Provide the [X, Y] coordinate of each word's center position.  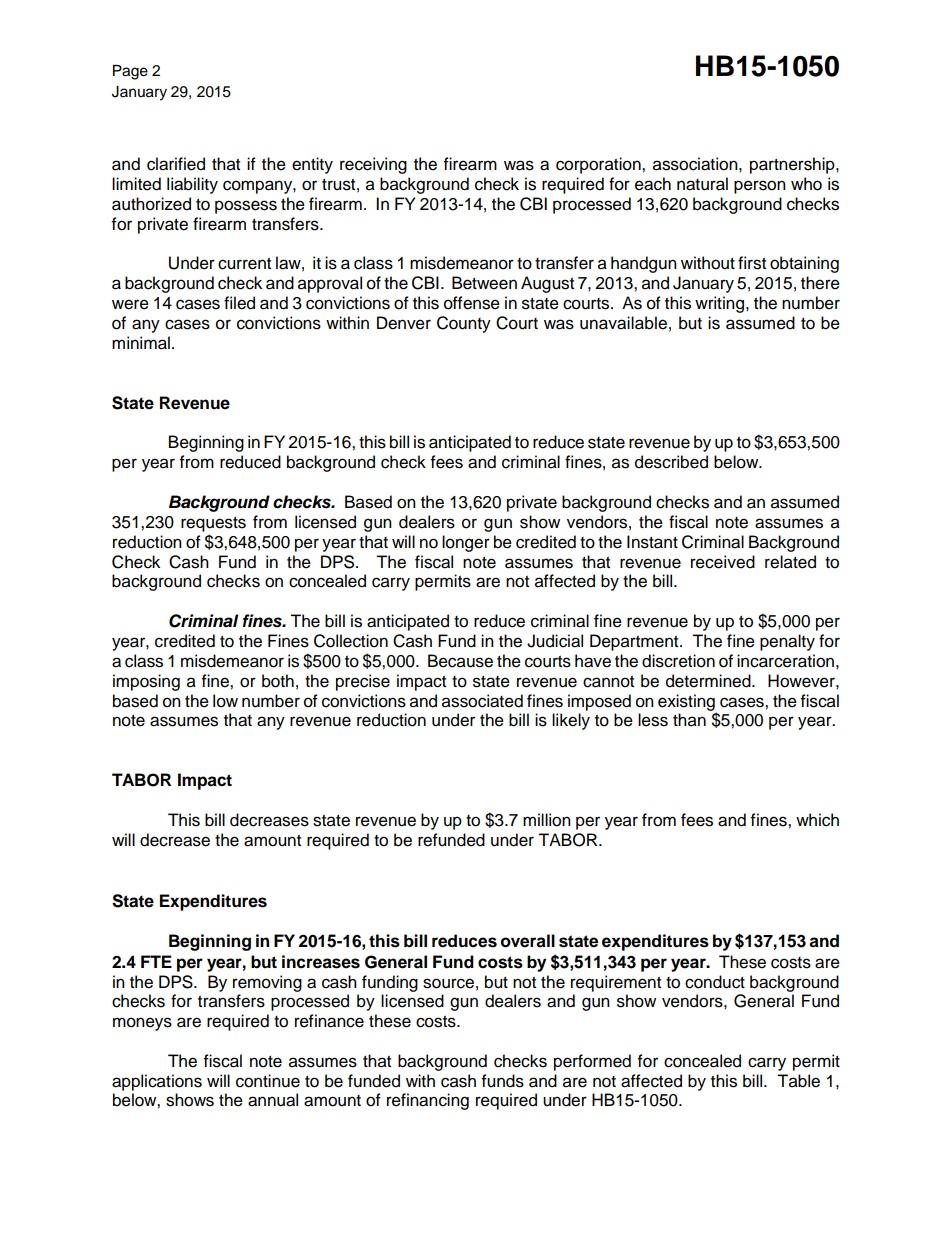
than [689, 720]
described [671, 462]
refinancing [428, 1101]
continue [268, 1081]
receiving [373, 165]
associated [482, 701]
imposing [146, 682]
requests [213, 524]
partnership [793, 165]
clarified [176, 164]
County [464, 324]
